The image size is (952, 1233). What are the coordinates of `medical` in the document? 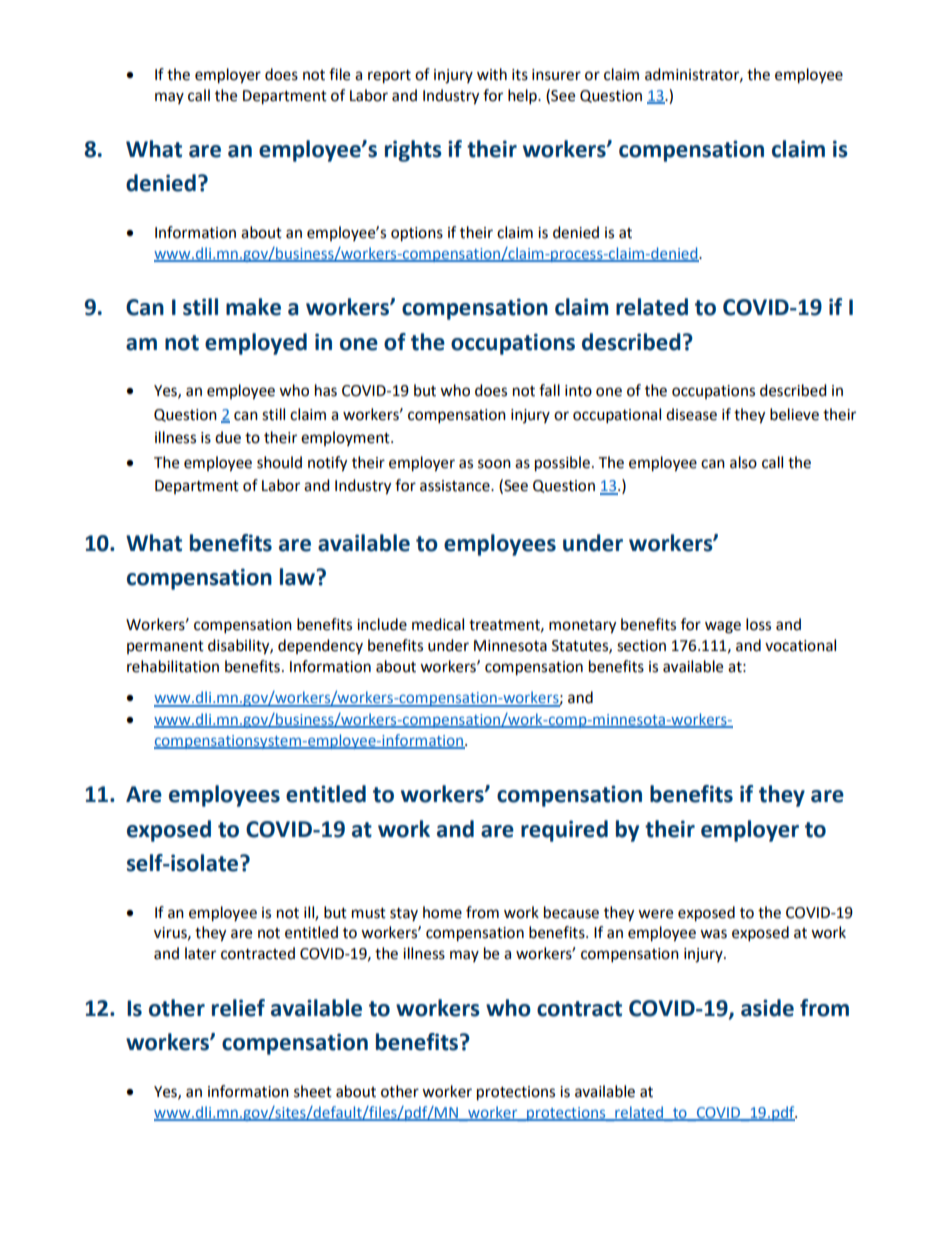 It's located at (438, 624).
